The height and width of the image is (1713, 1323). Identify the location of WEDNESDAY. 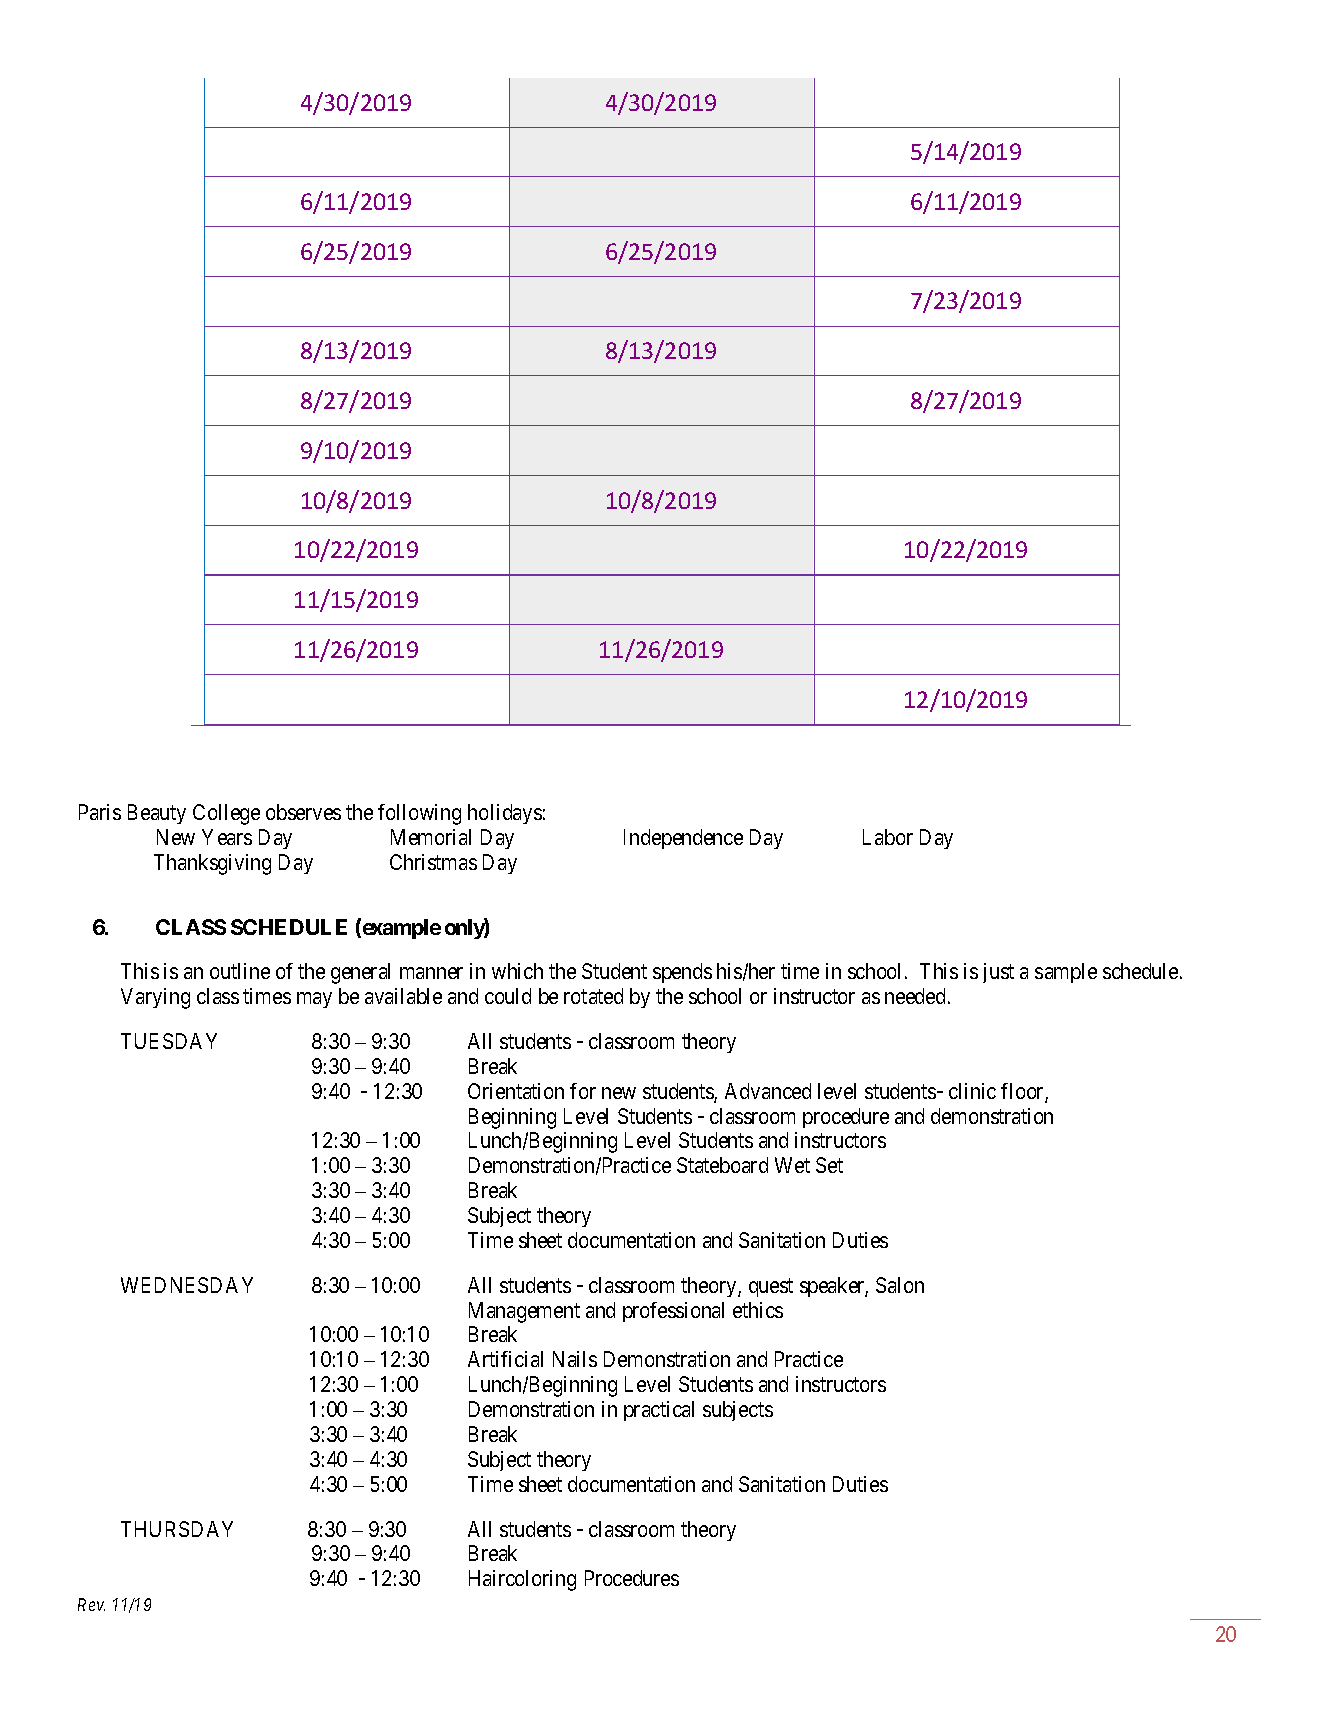
(187, 1285).
